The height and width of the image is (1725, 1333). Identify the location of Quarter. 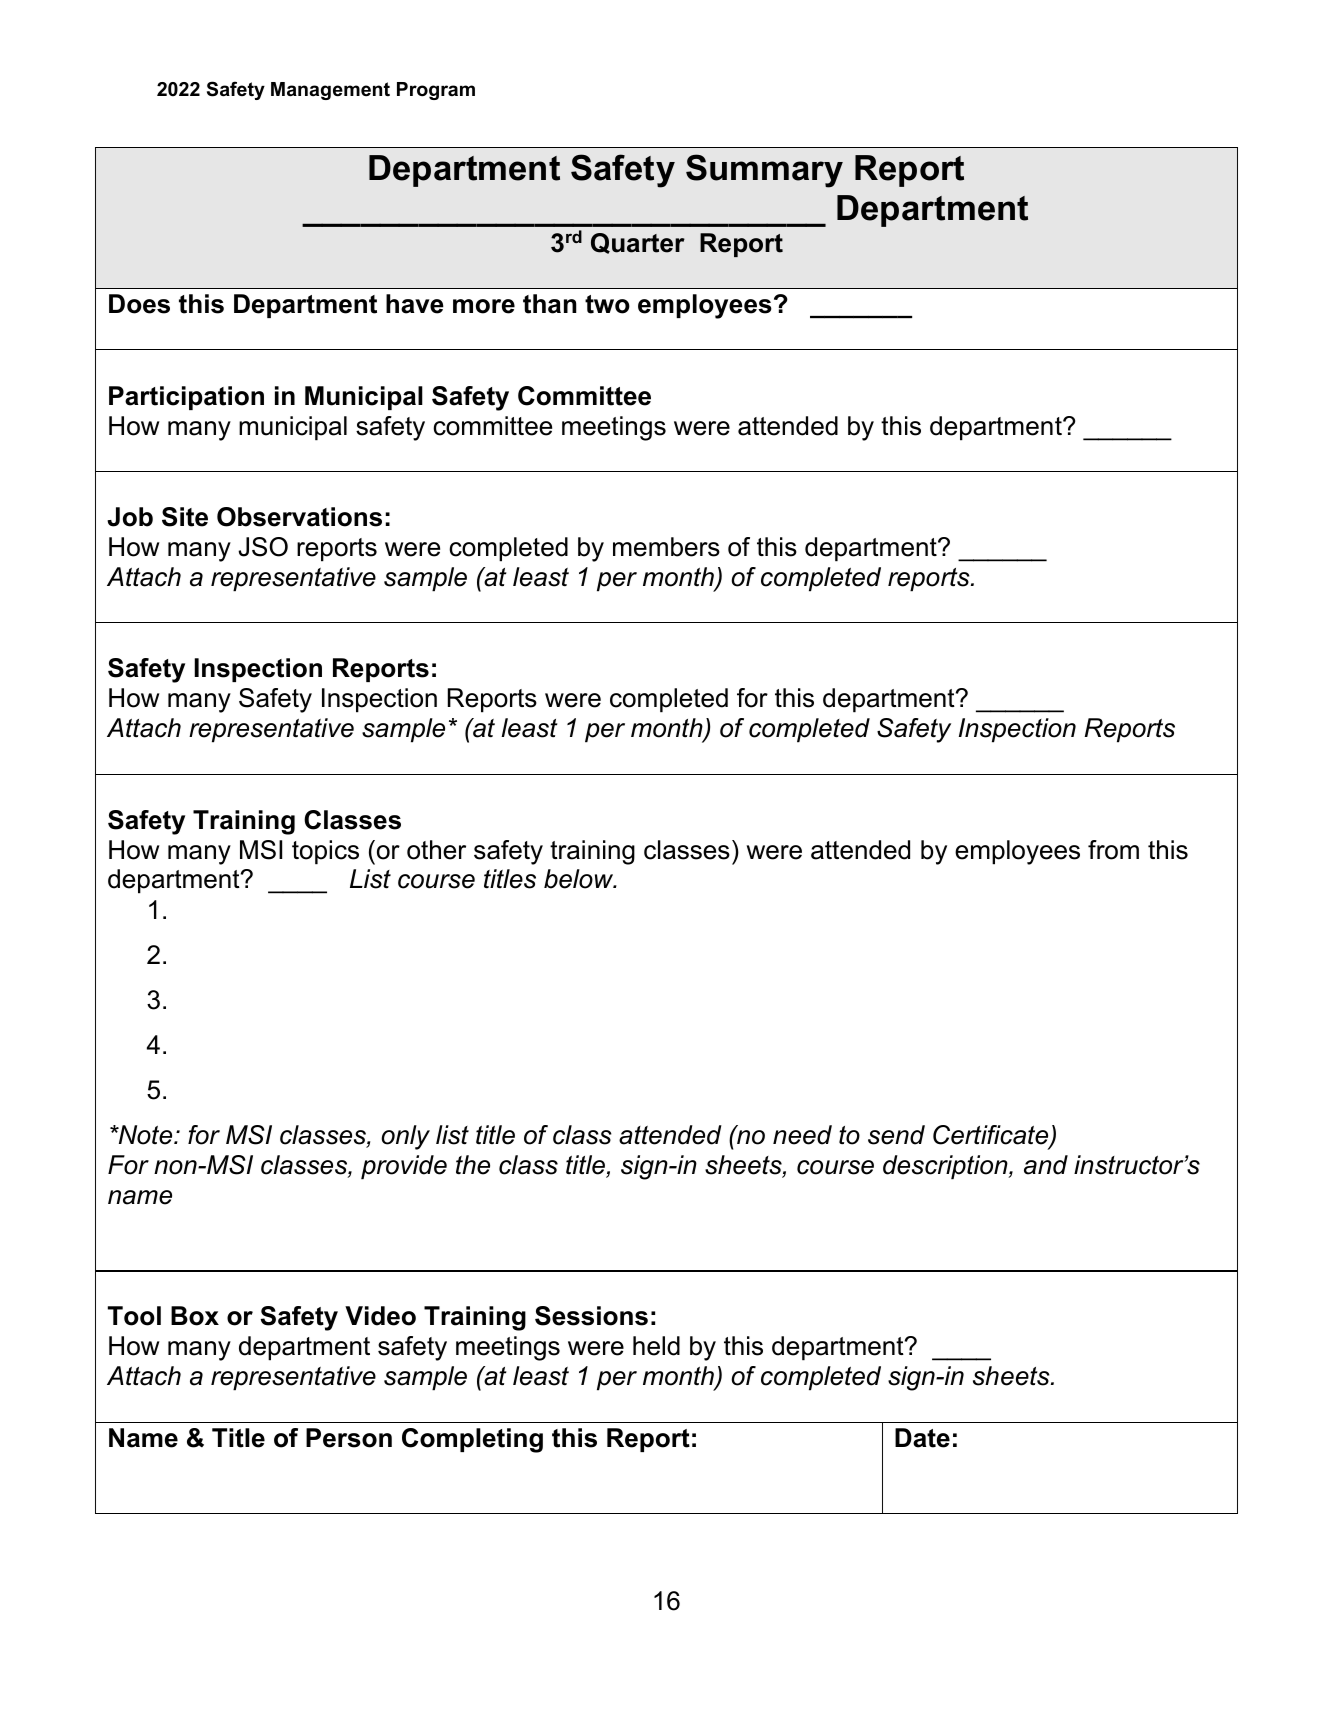
(638, 243).
